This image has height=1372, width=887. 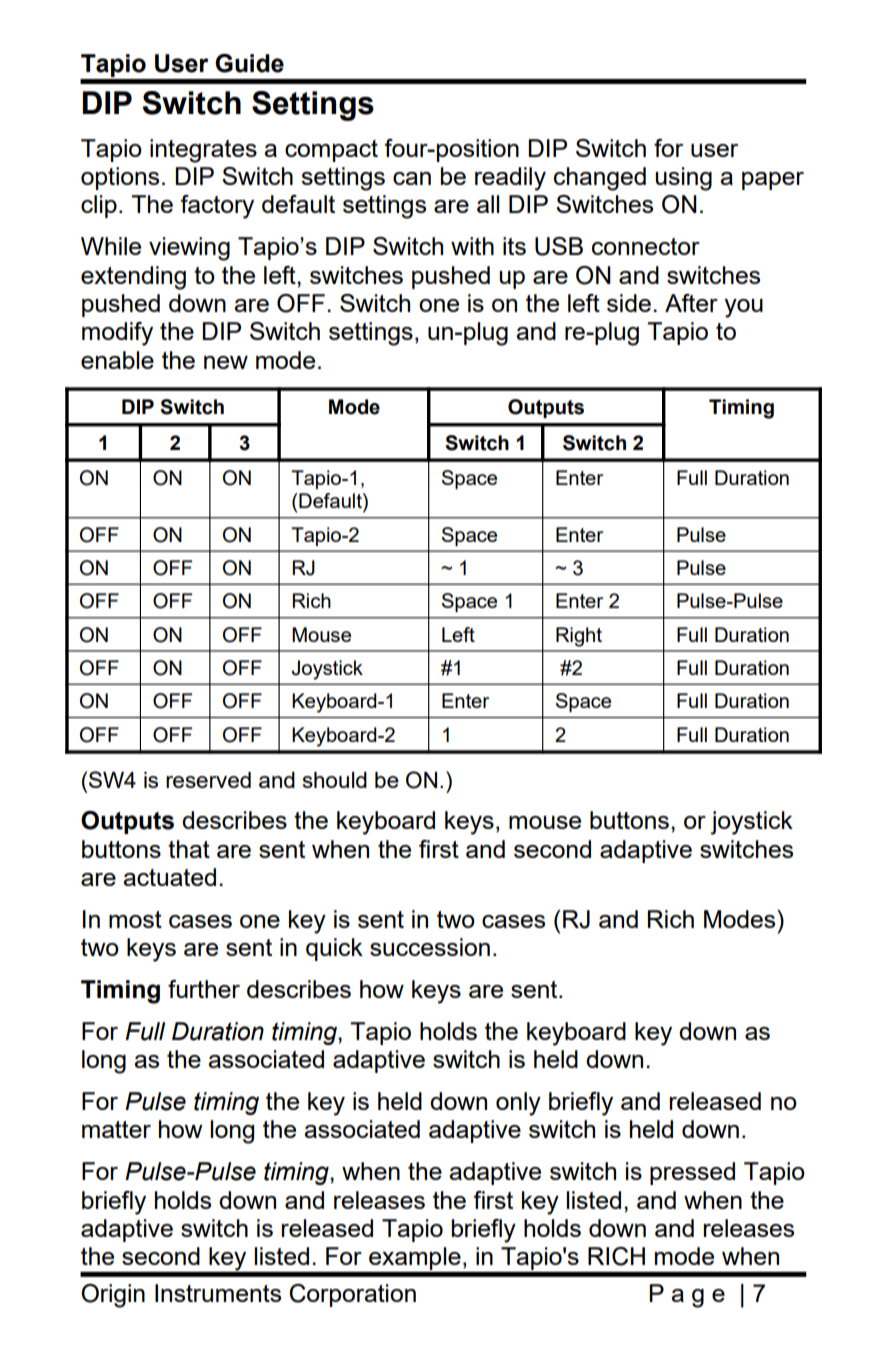 What do you see at coordinates (208, 780) in the image?
I see `reserved` at bounding box center [208, 780].
